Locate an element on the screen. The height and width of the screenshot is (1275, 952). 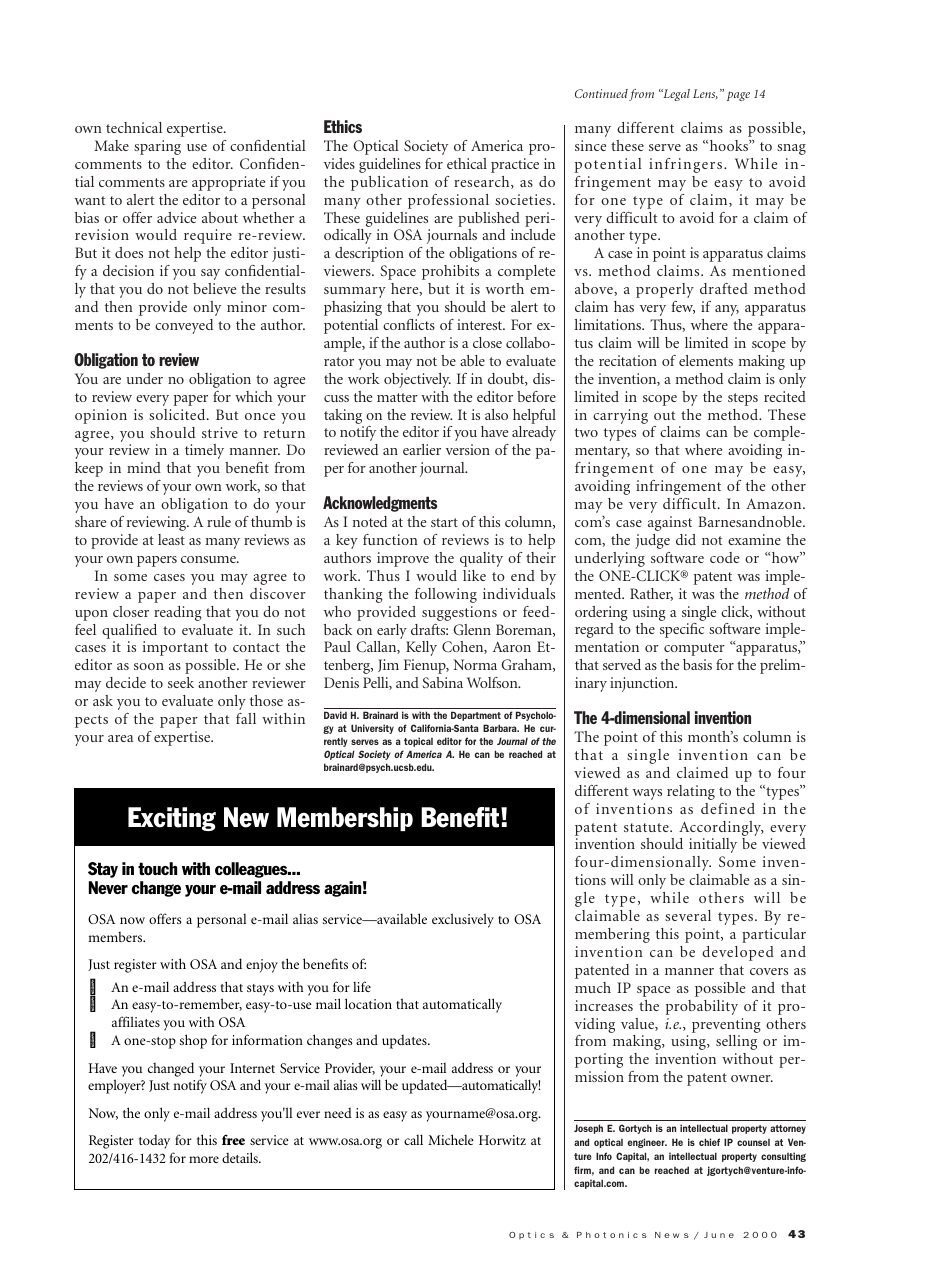
solicited is located at coordinates (178, 414).
